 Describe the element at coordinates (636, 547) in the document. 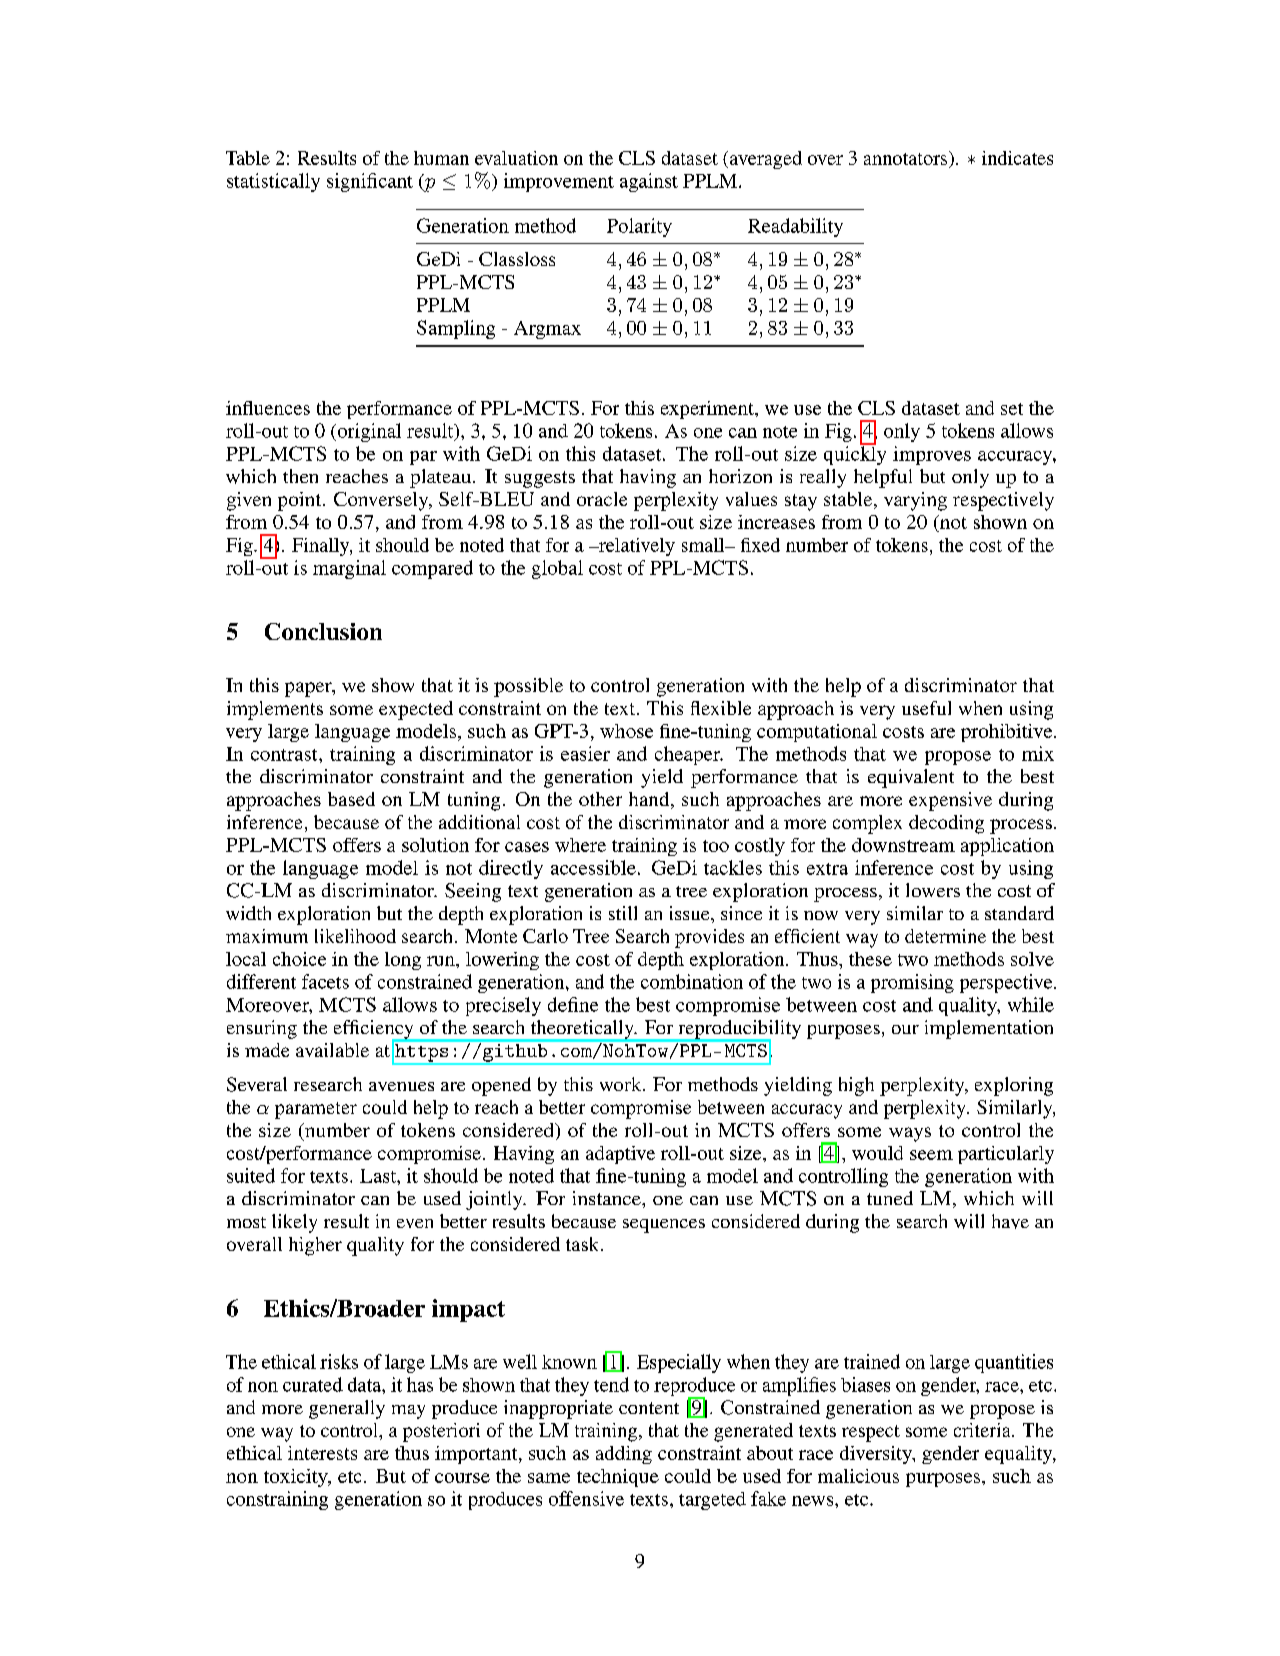

I see `relatively` at that location.
